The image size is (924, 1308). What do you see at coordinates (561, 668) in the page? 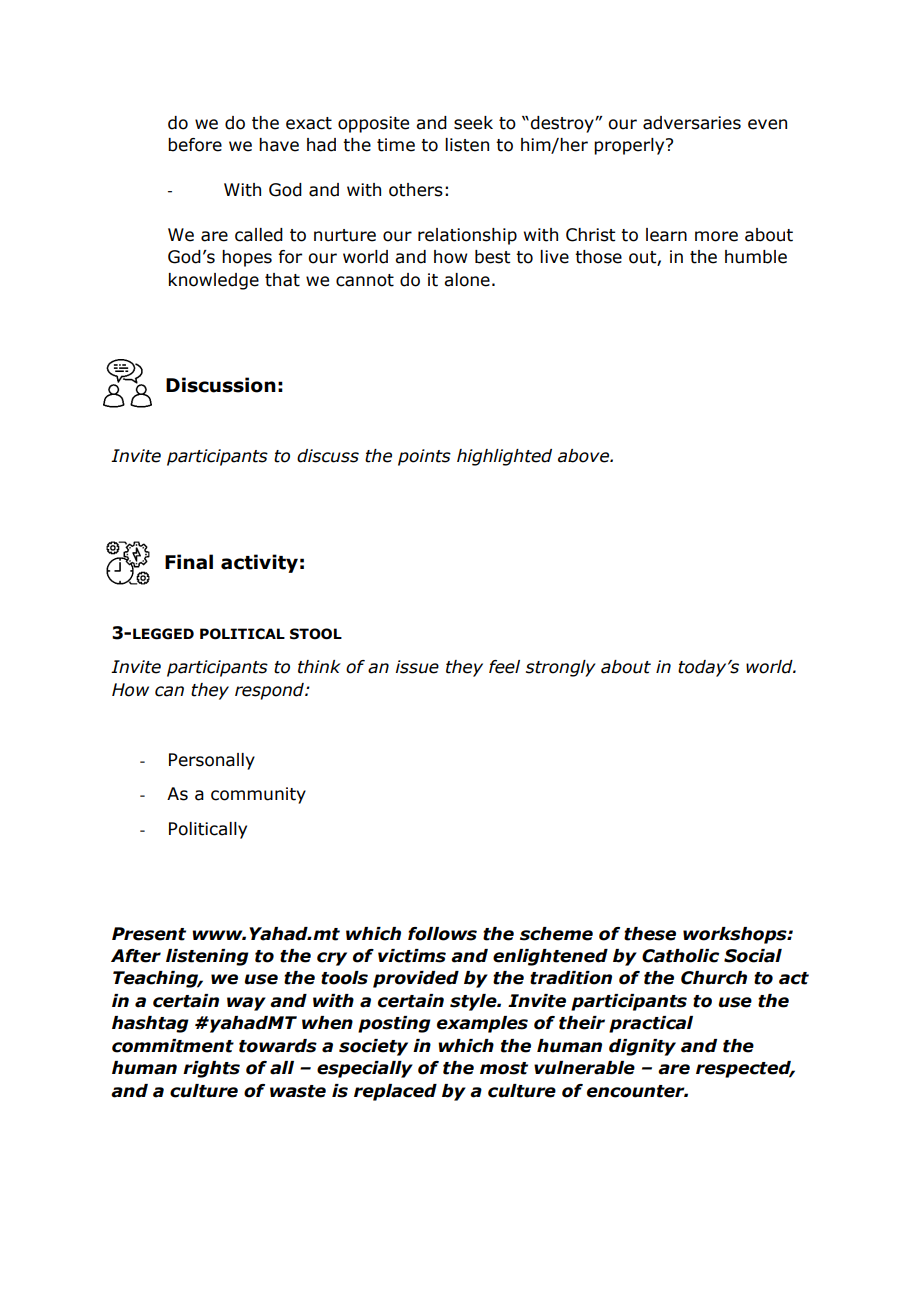
I see `strongly` at bounding box center [561, 668].
